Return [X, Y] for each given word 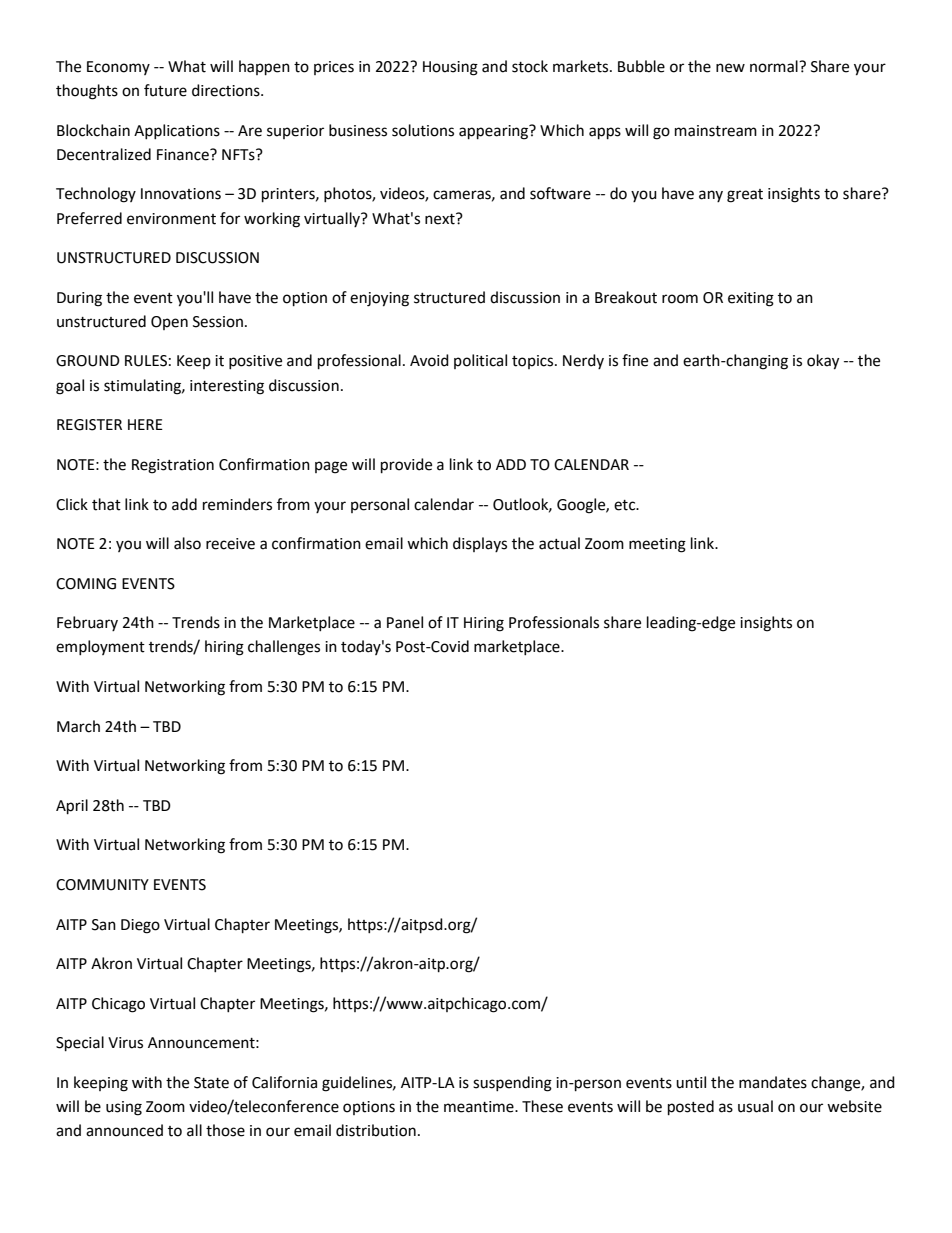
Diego [140, 926]
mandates [773, 1082]
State [211, 1083]
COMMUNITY [102, 885]
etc [626, 505]
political [480, 361]
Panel [405, 622]
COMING [86, 584]
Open [169, 323]
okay [823, 362]
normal [775, 66]
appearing [495, 132]
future [165, 90]
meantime [480, 1107]
